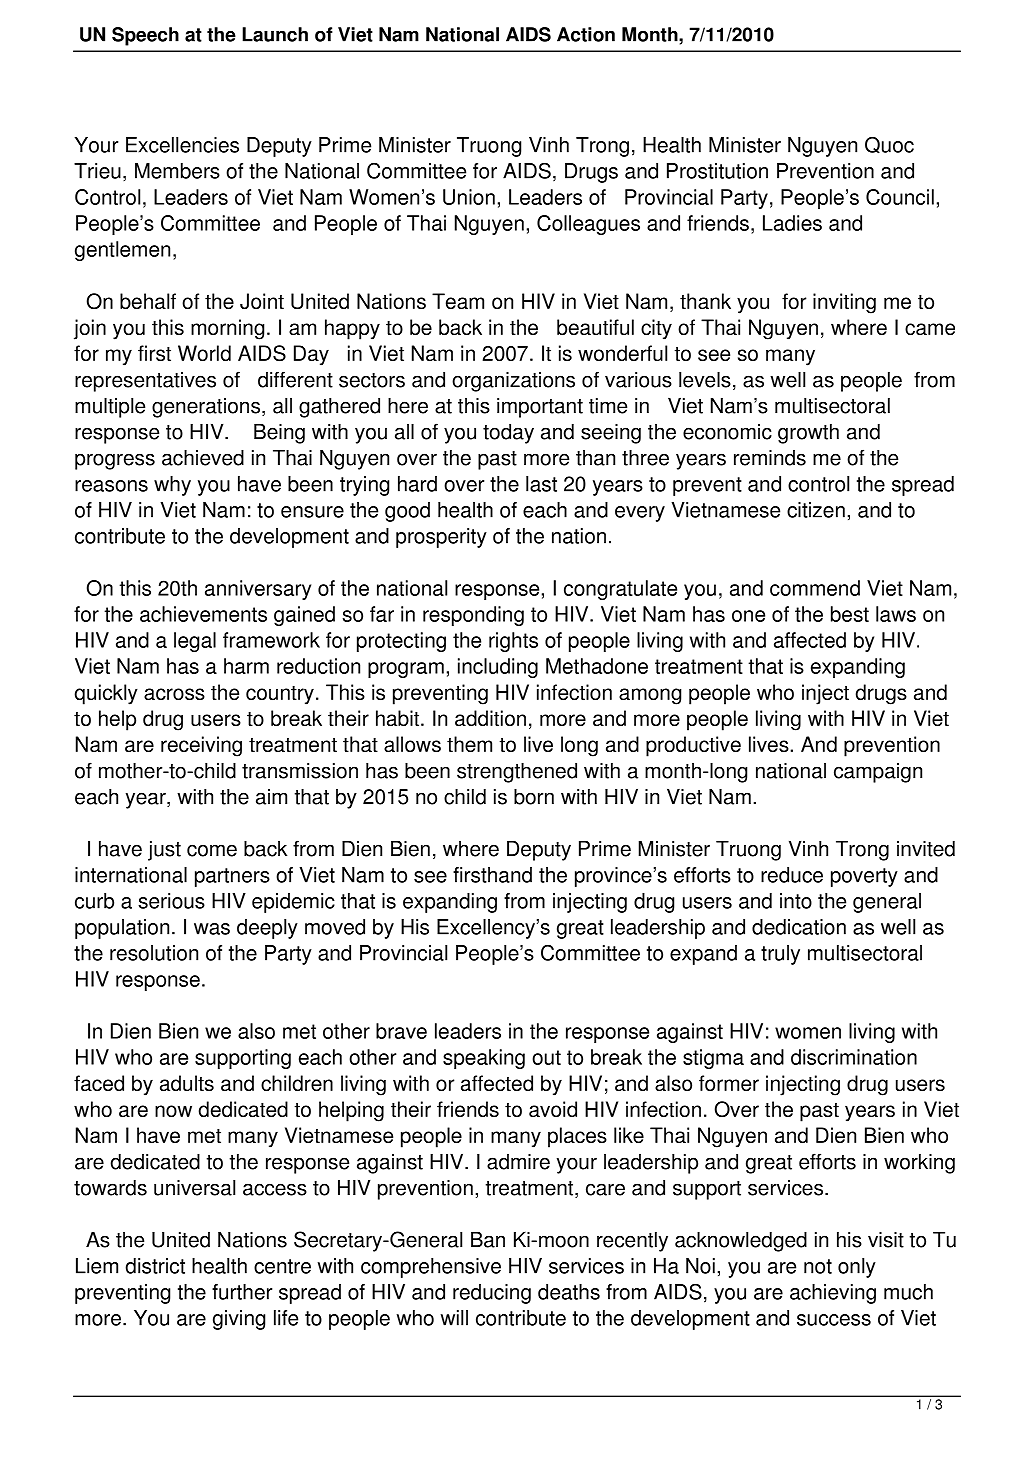 Image resolution: width=1034 pixels, height=1463 pixels. Describe the element at coordinates (780, 955) in the document. I see `truly` at that location.
